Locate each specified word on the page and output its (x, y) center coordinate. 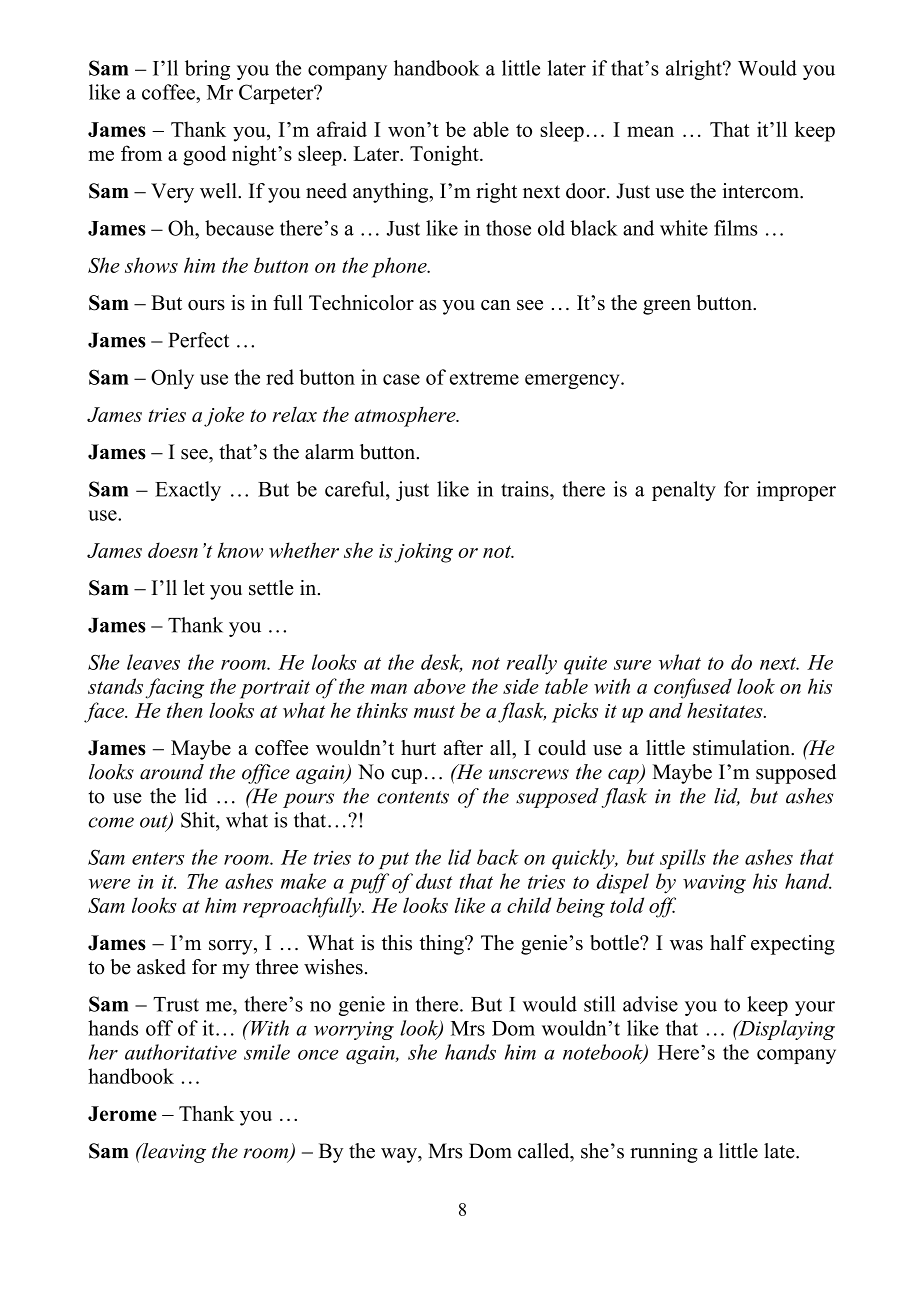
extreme (484, 378)
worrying (354, 1030)
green (667, 307)
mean (650, 131)
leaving (173, 1153)
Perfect (199, 340)
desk (441, 663)
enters (158, 858)
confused (693, 688)
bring (207, 70)
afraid (342, 129)
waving (714, 884)
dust (434, 881)
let (194, 588)
